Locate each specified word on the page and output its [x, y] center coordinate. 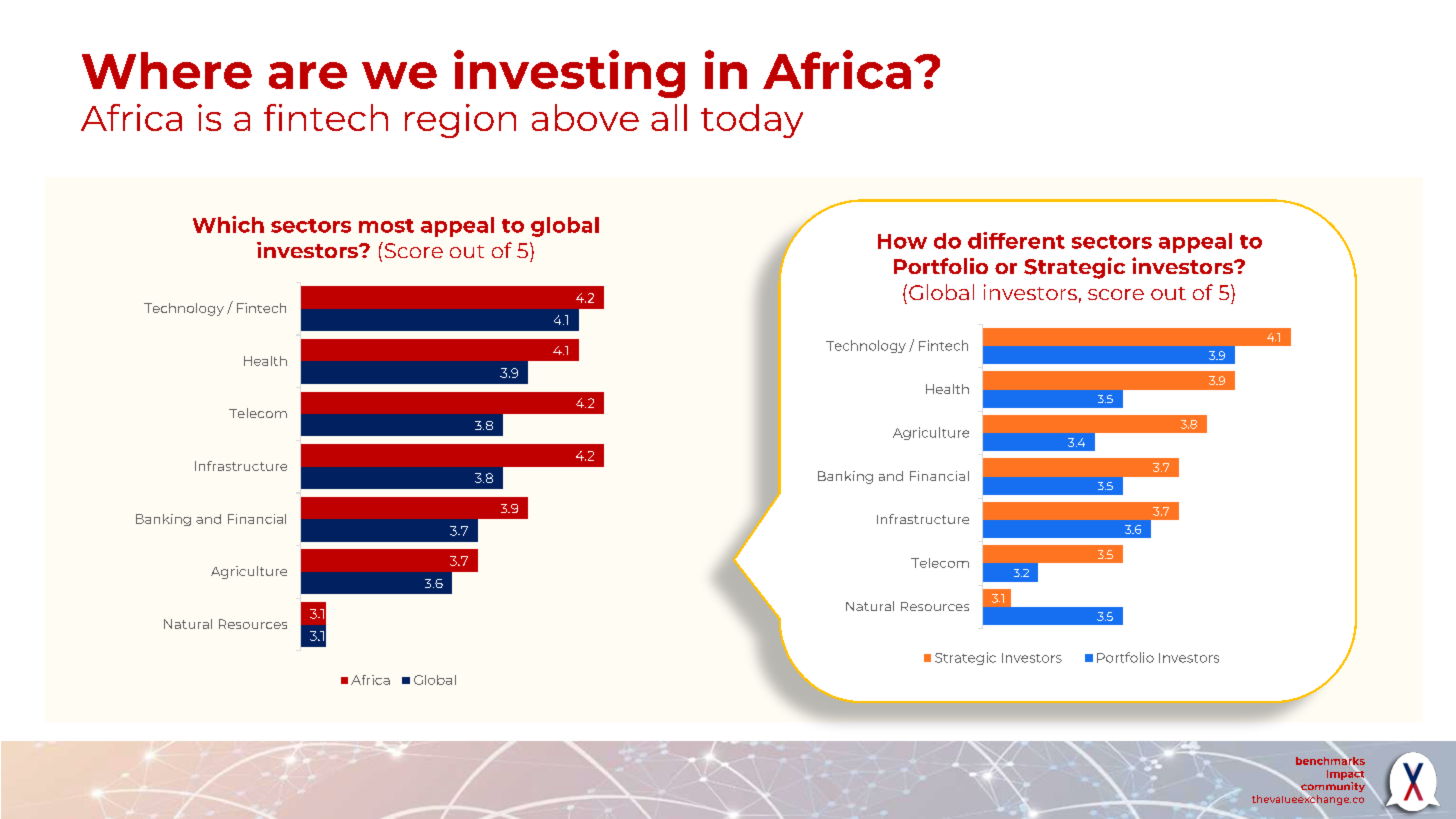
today [752, 121]
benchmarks [1330, 760]
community [1333, 787]
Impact [1347, 775]
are [308, 75]
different [1016, 240]
